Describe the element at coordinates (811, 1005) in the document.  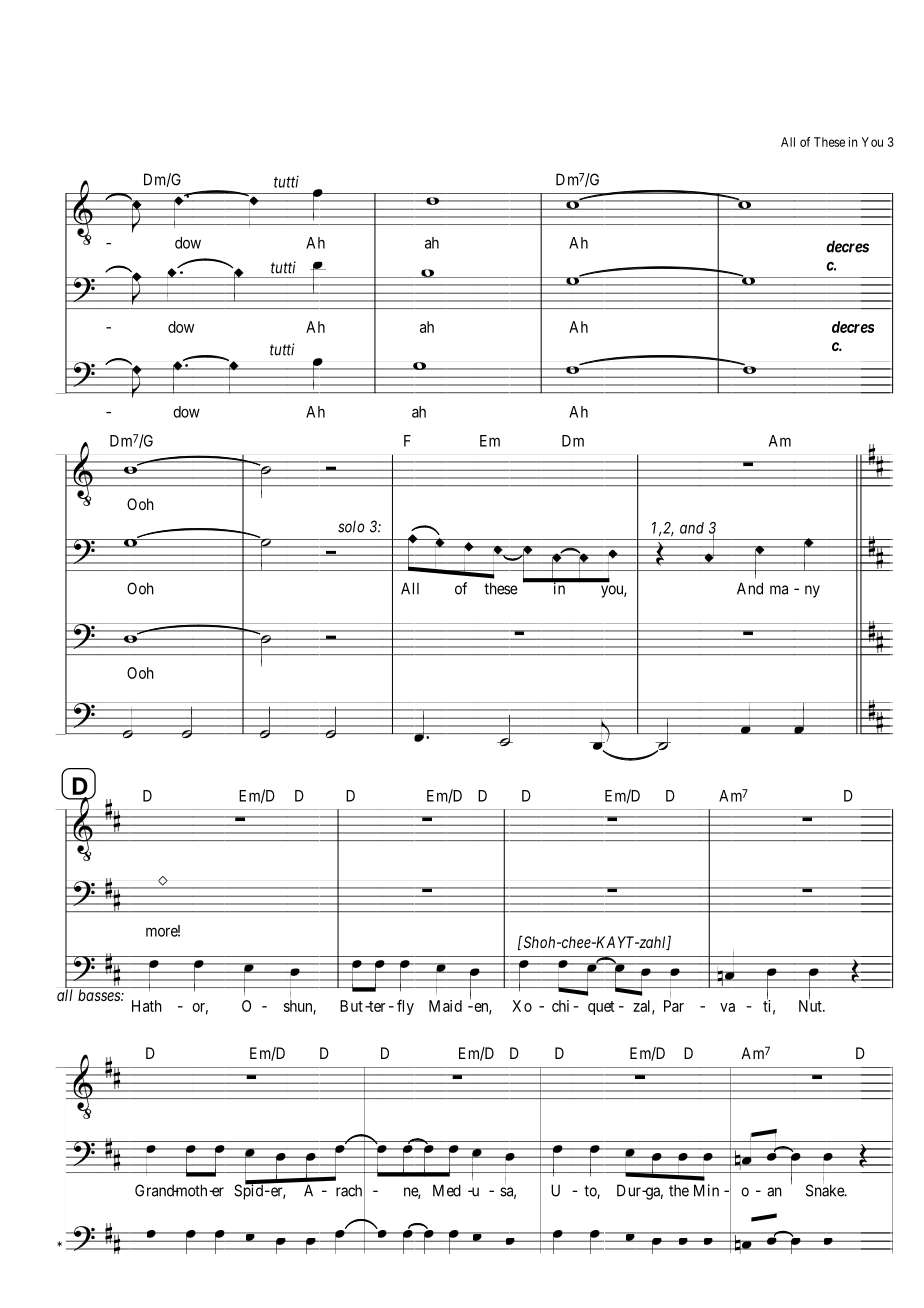
I see `Nut` at that location.
